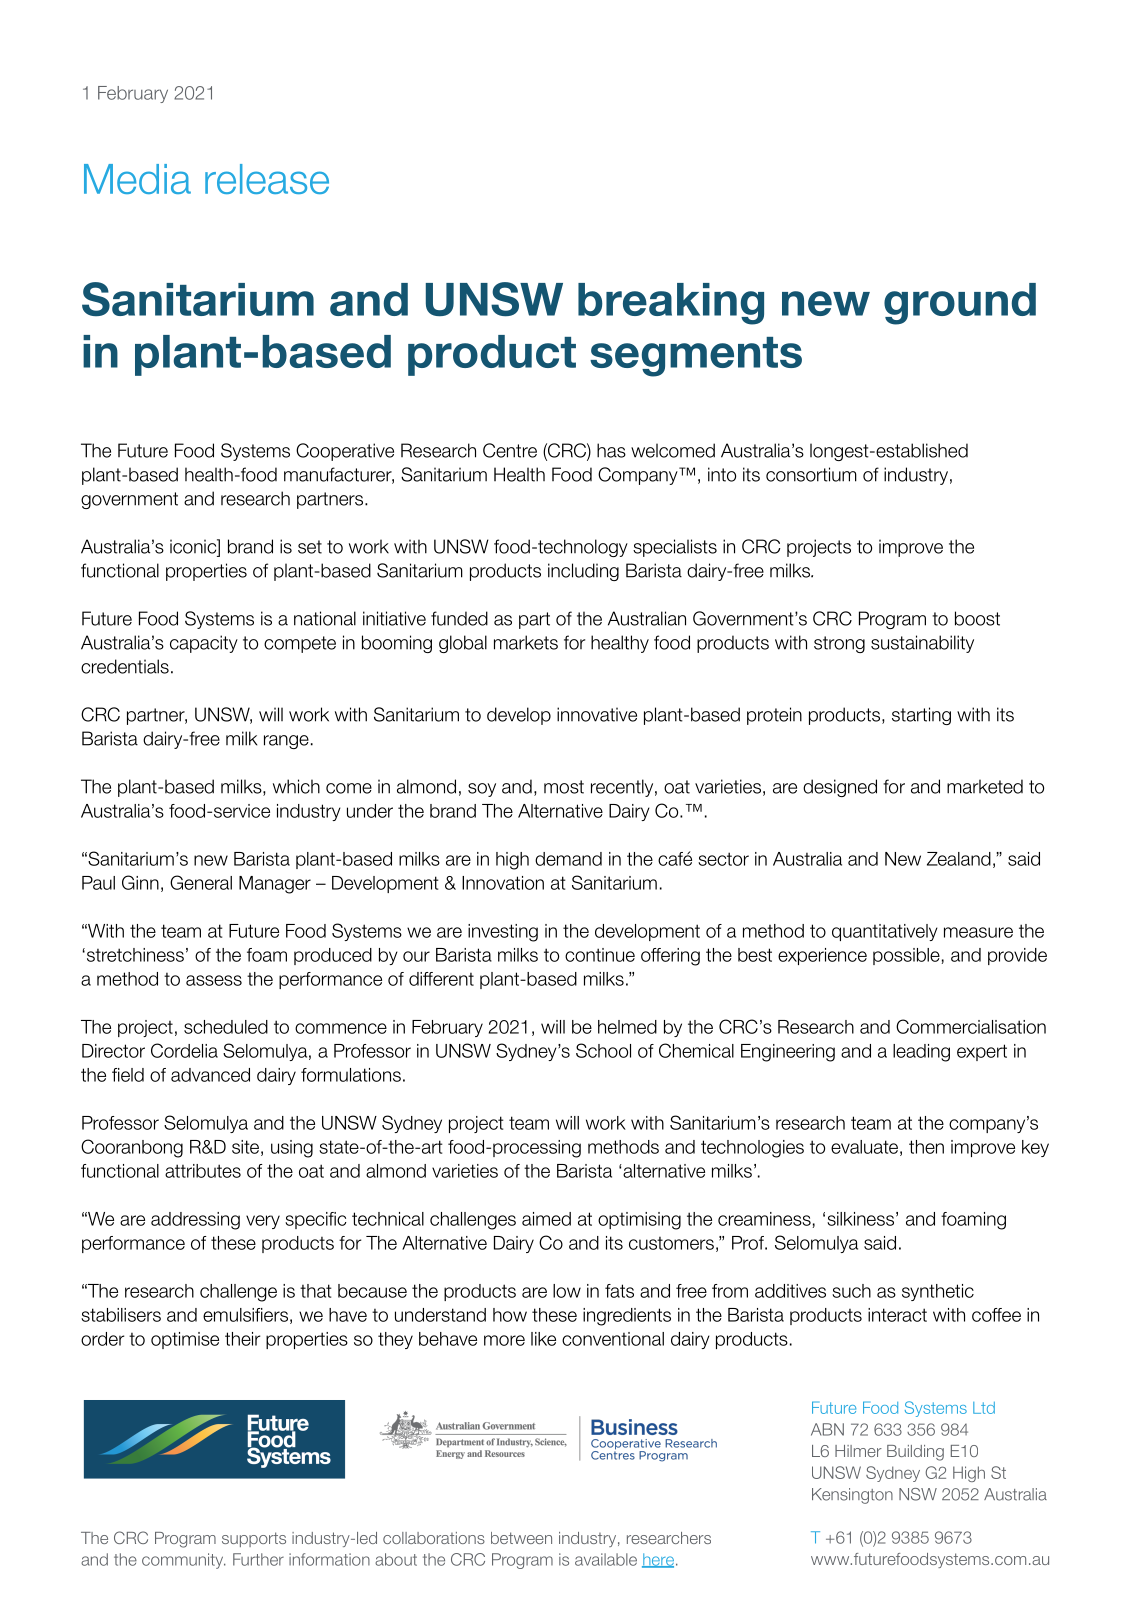 The width and height of the page is (1135, 1604). What do you see at coordinates (959, 859) in the page?
I see `Zealand` at bounding box center [959, 859].
